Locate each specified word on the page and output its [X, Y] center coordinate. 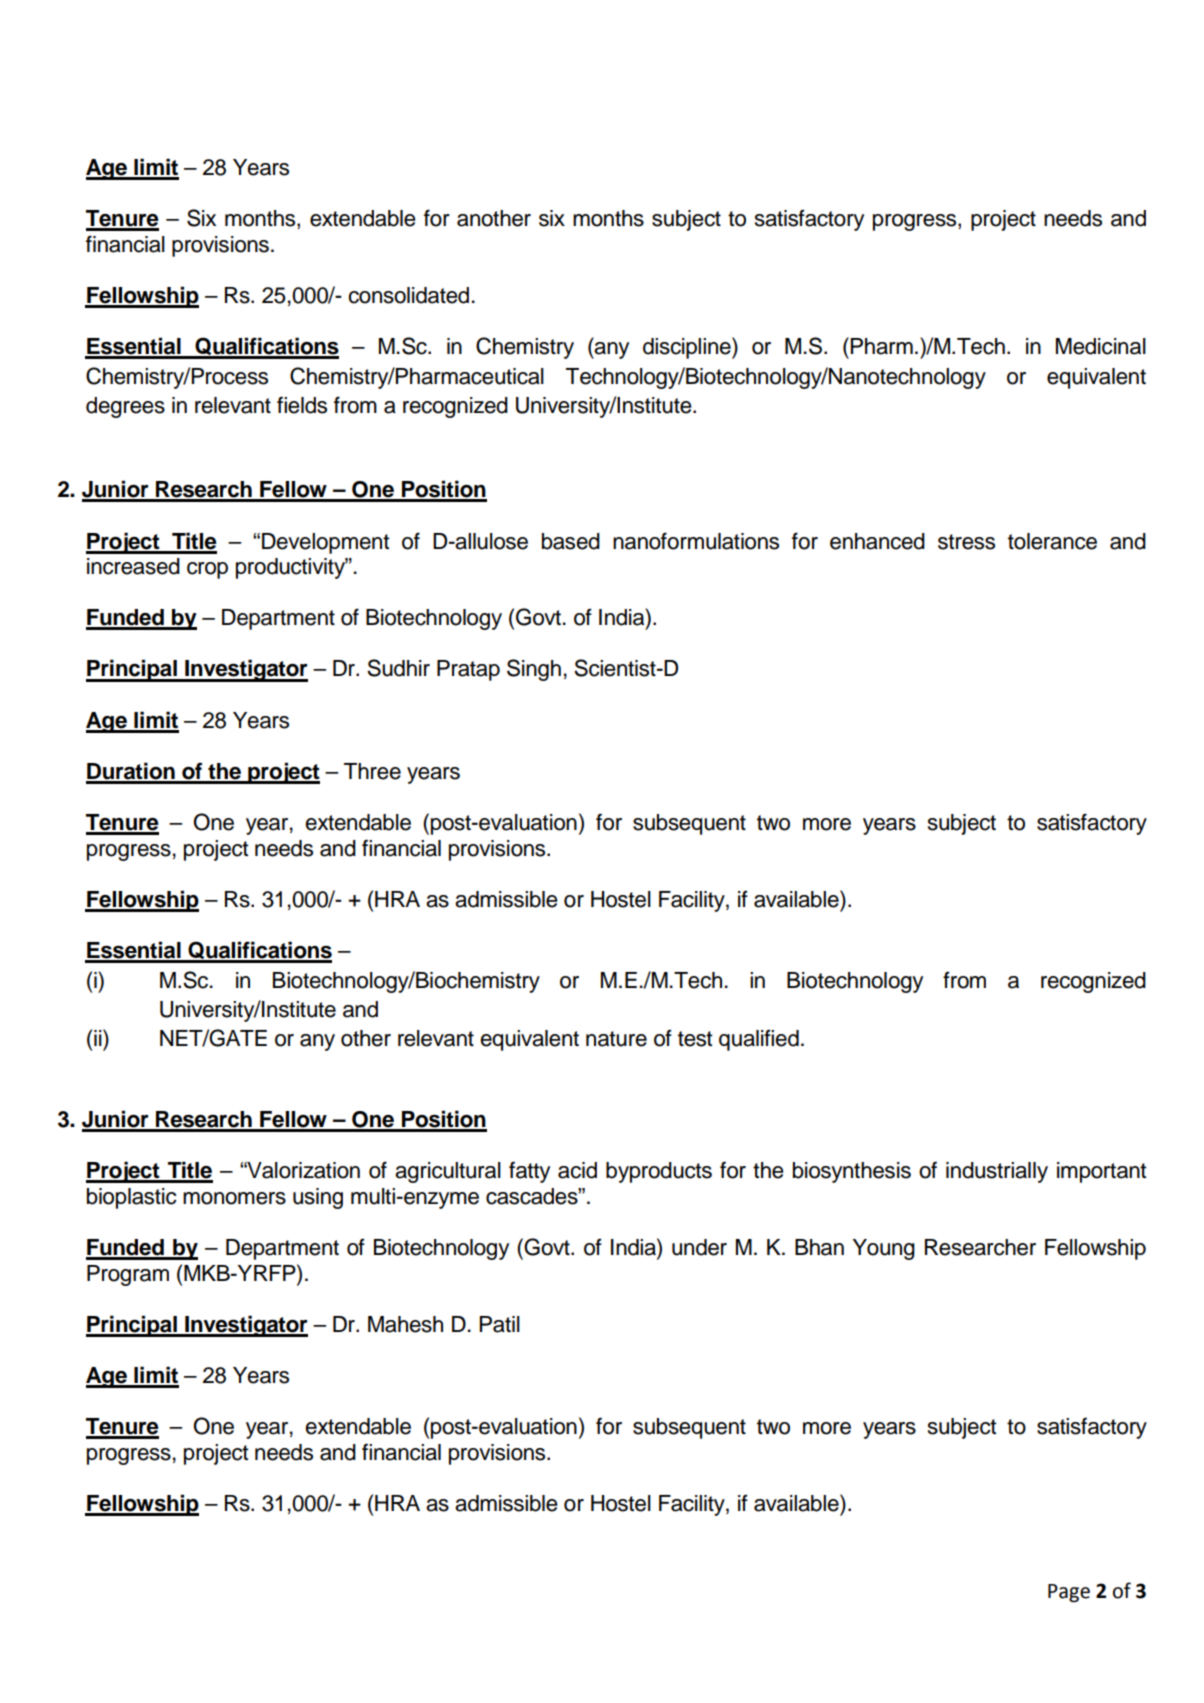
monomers [234, 1198]
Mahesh [405, 1324]
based [571, 541]
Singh [534, 670]
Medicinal [1101, 346]
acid [577, 1170]
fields [302, 405]
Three [372, 771]
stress [966, 542]
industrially [997, 1172]
